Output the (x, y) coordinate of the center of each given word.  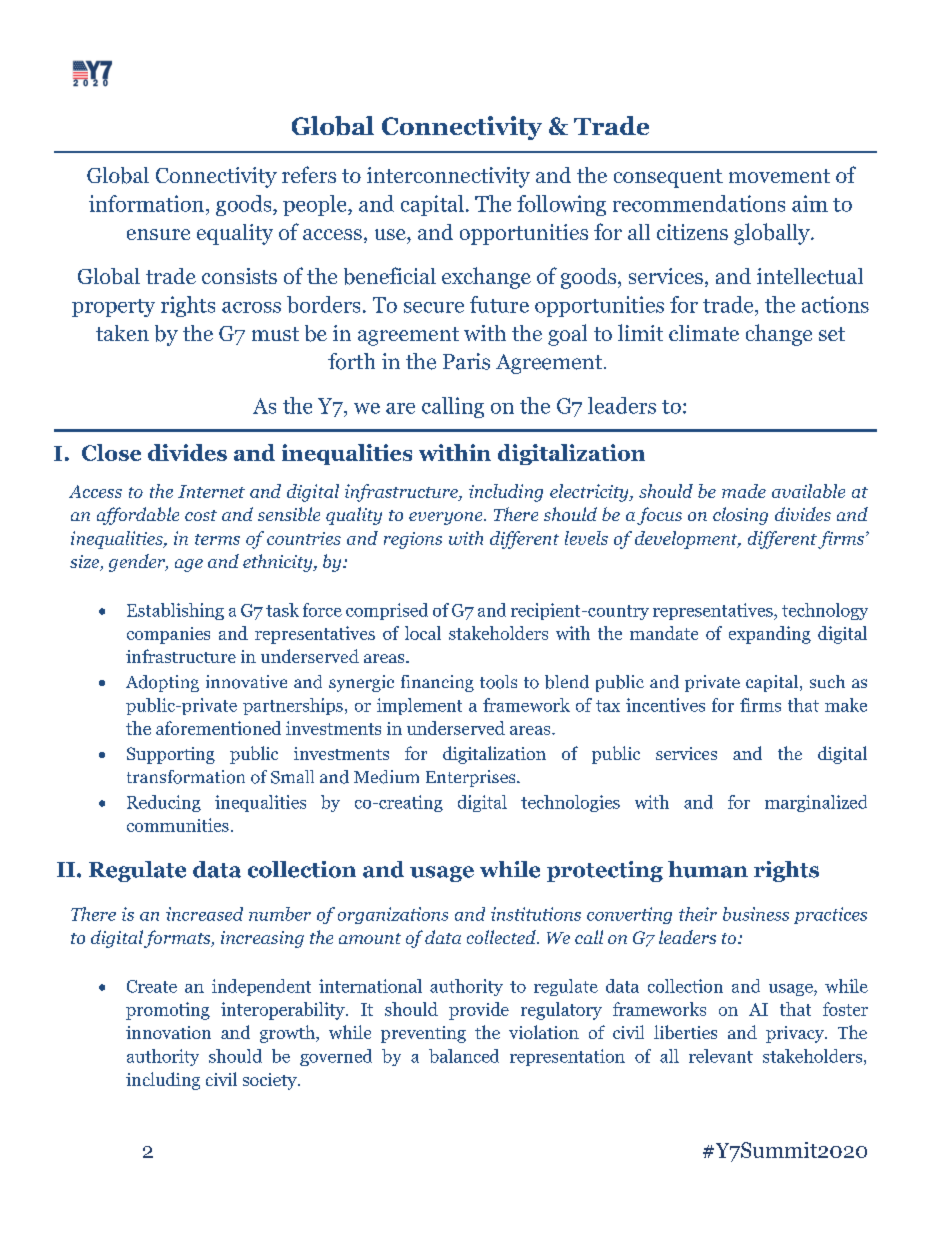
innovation (168, 1032)
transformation (186, 777)
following (561, 205)
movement (779, 176)
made (744, 491)
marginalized (816, 803)
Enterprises (472, 778)
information (146, 203)
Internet (211, 491)
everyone (447, 518)
